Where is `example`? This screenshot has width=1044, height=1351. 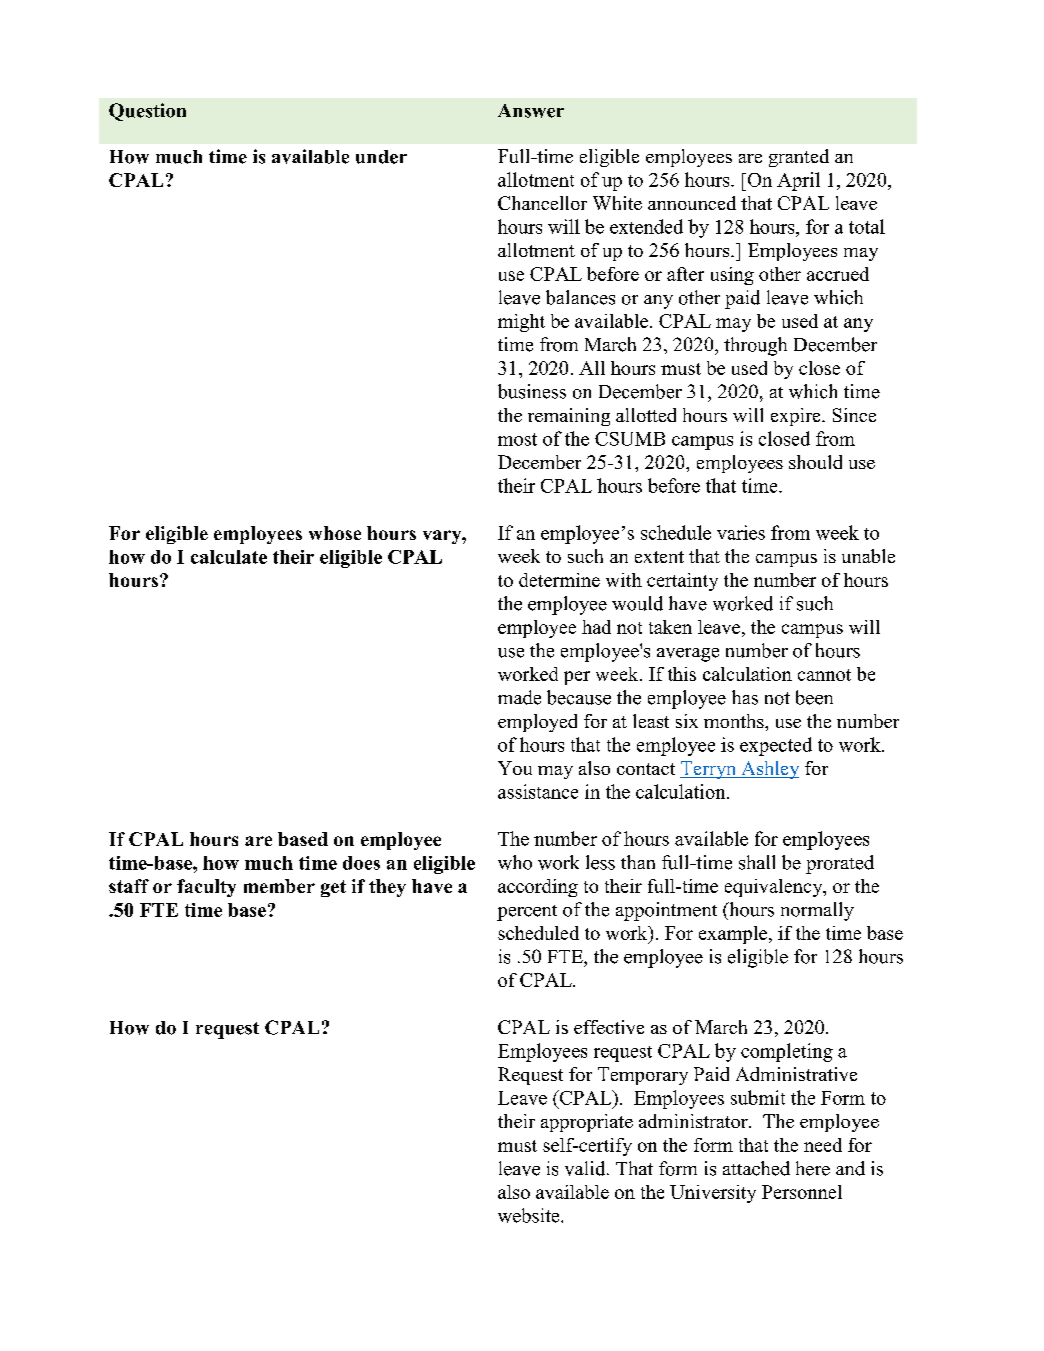 example is located at coordinates (733, 935).
